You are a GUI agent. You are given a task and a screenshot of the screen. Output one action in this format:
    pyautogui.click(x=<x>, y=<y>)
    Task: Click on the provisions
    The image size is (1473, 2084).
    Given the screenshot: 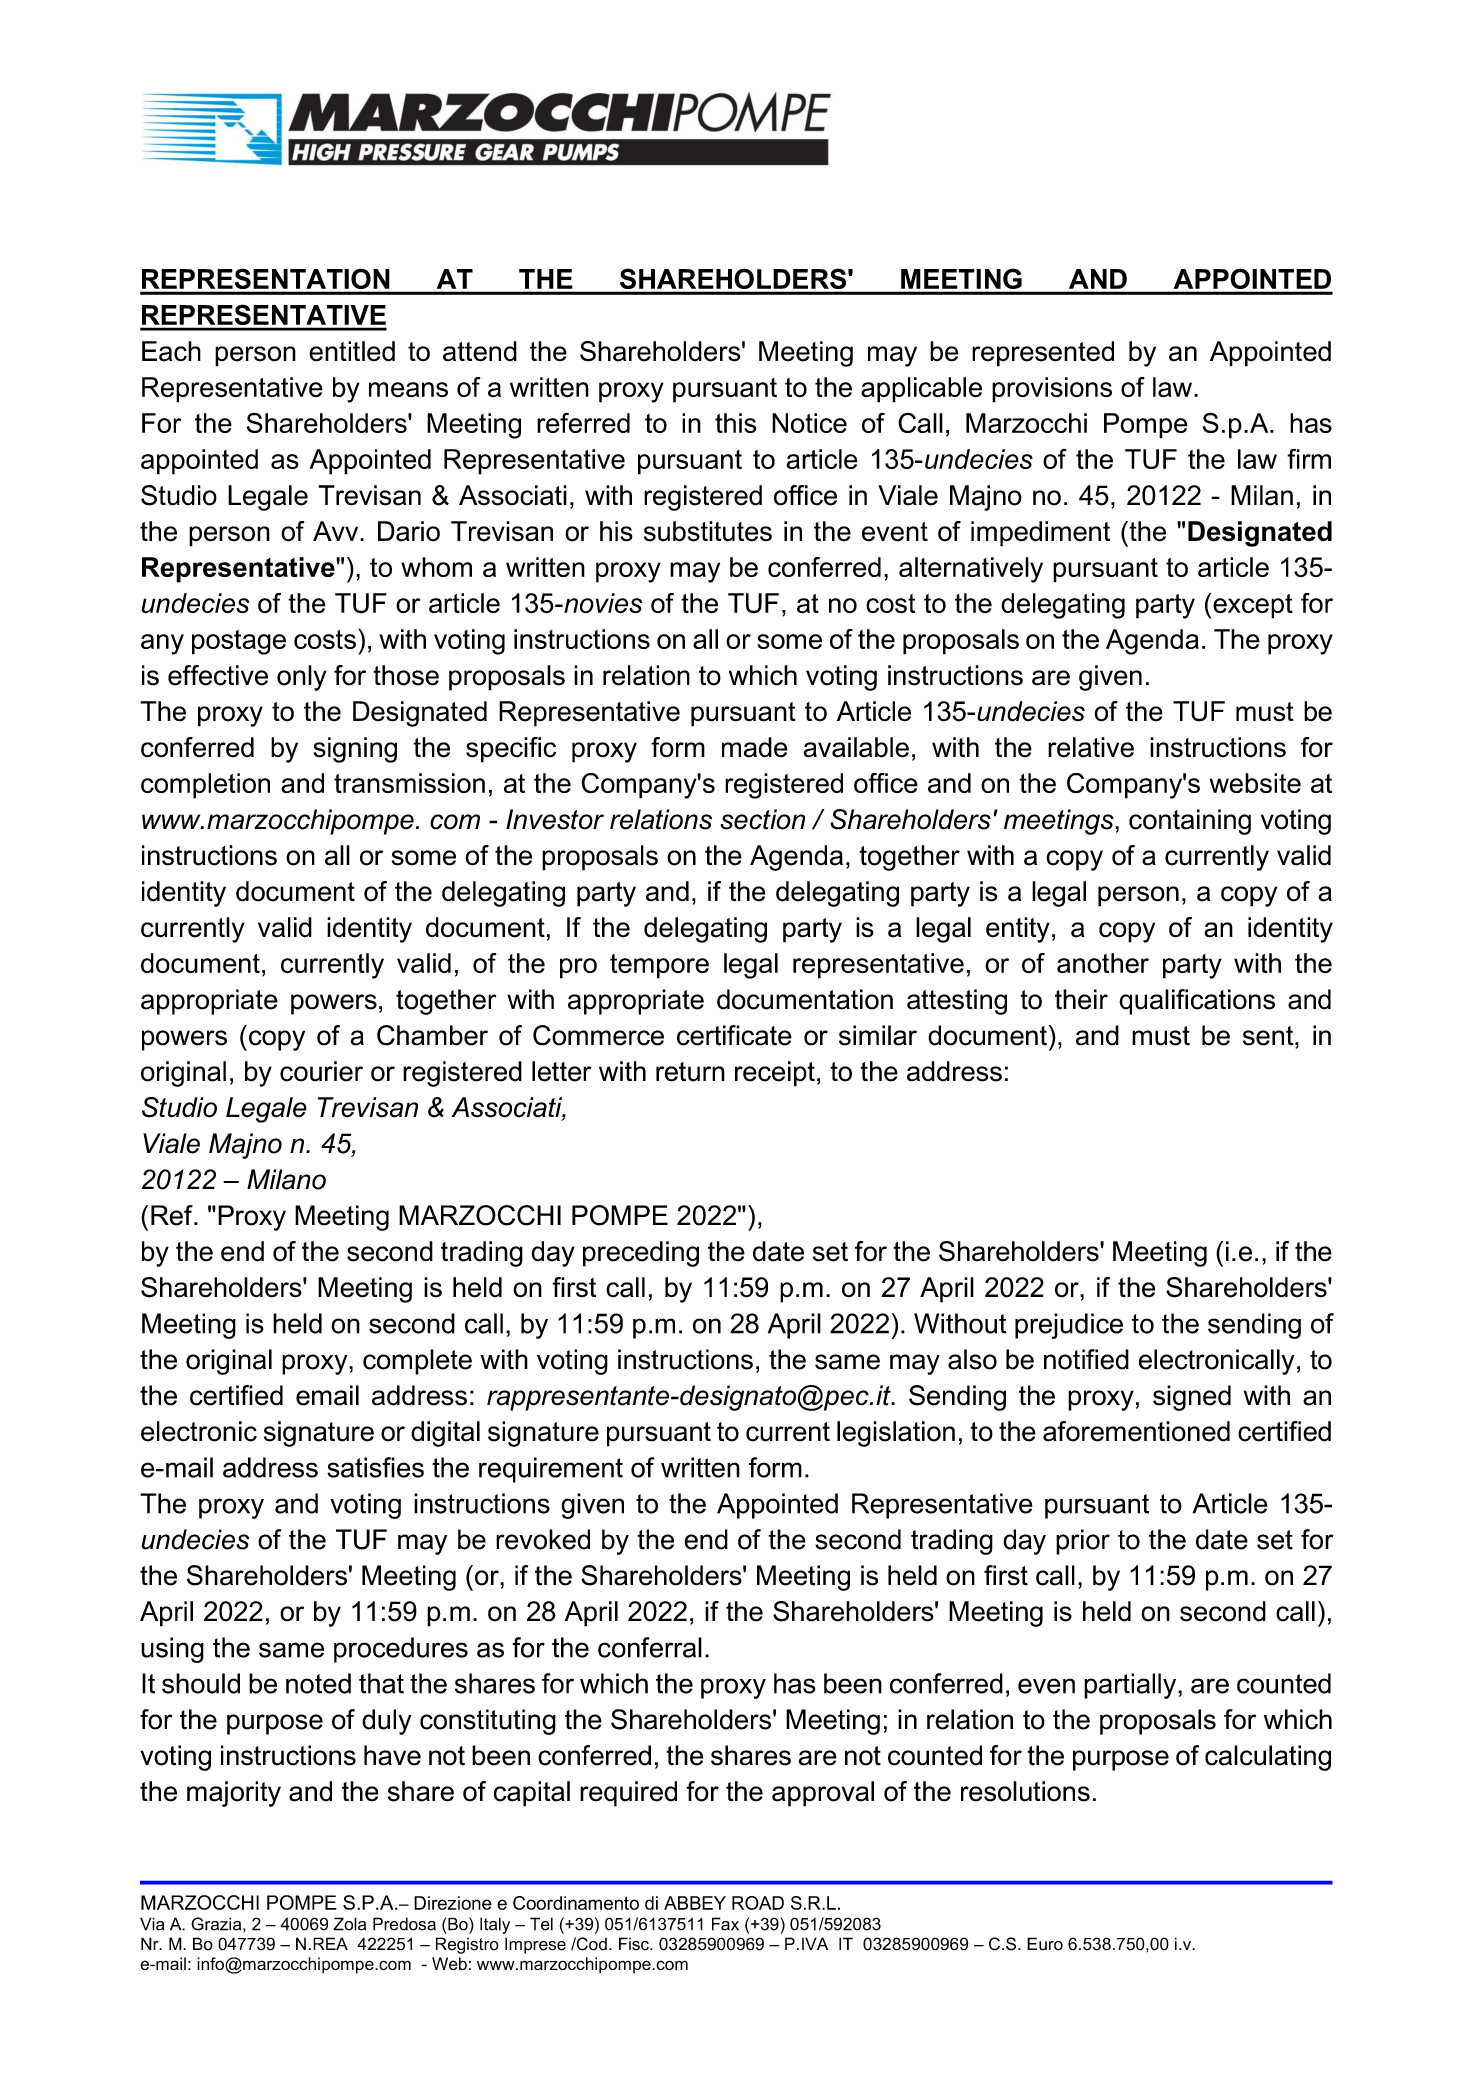 What is the action you would take?
    pyautogui.click(x=1052, y=390)
